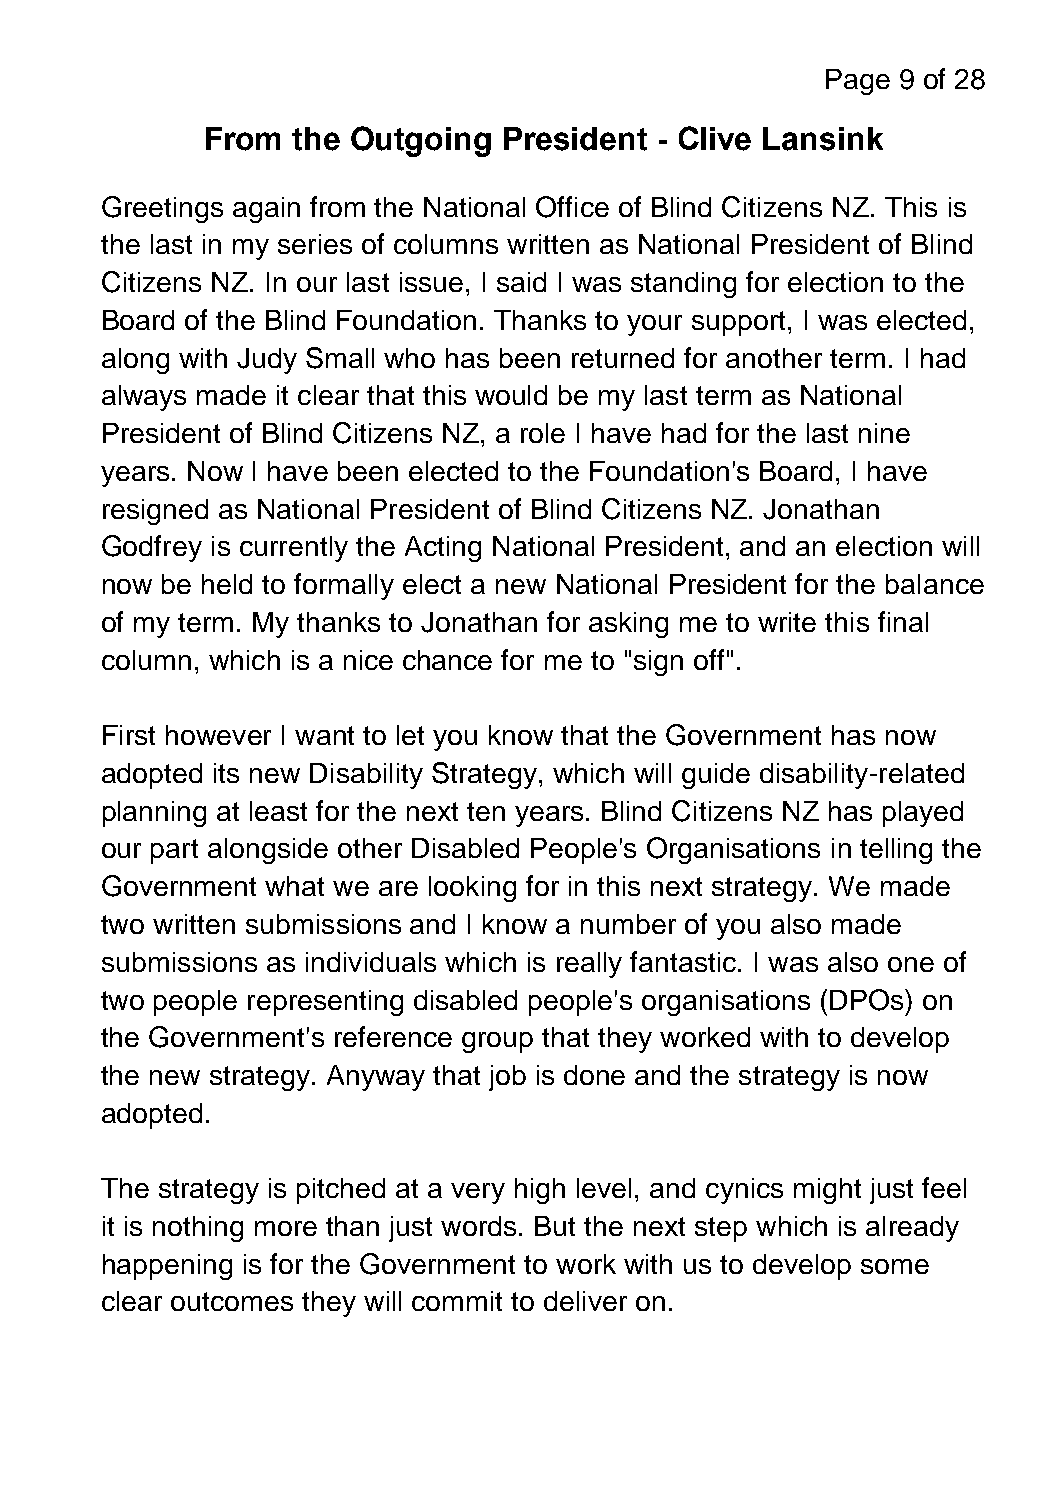  I want to click on some, so click(895, 1266).
